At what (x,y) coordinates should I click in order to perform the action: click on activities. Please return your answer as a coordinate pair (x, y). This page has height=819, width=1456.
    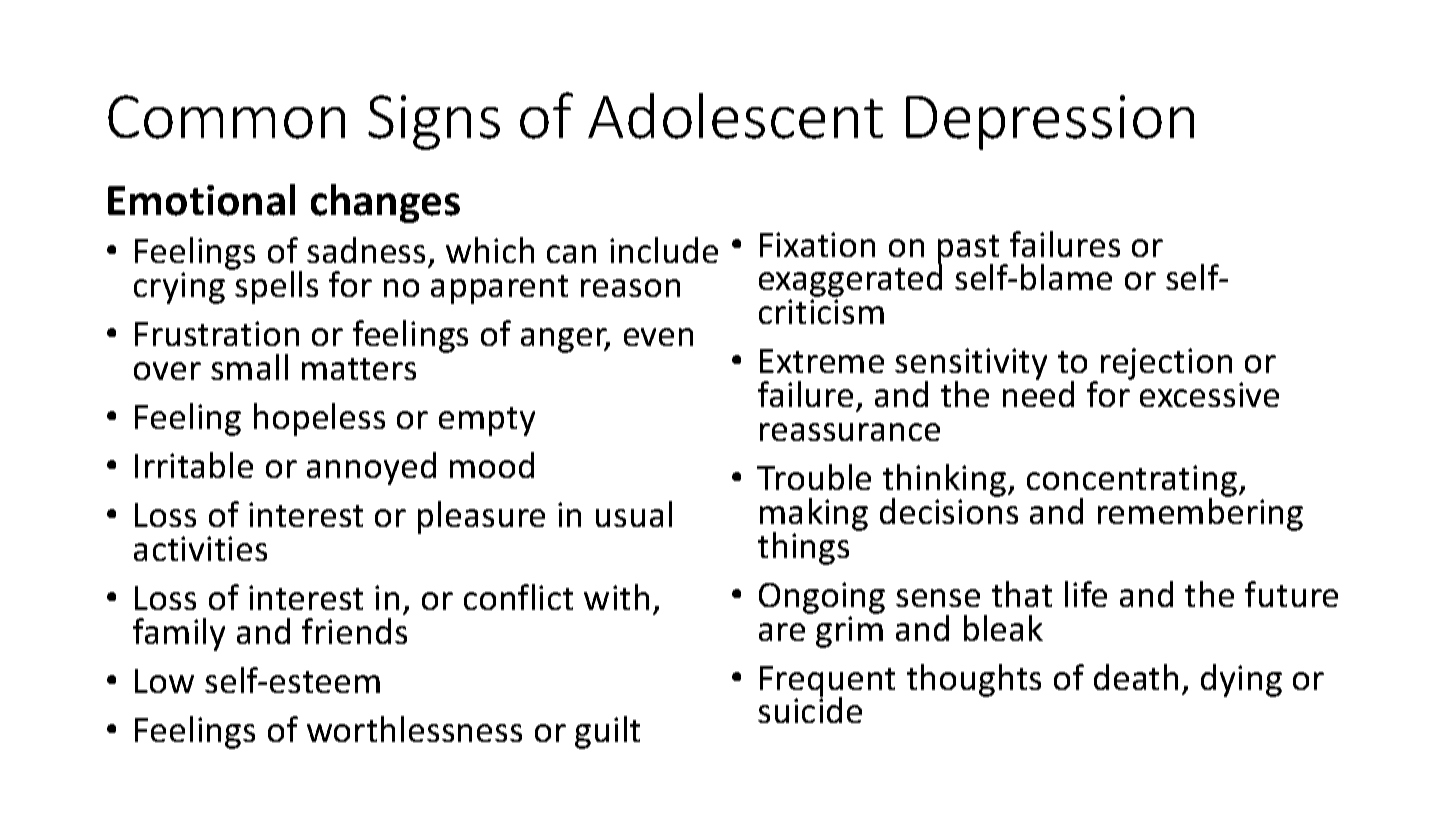
    Looking at the image, I should click on (200, 548).
